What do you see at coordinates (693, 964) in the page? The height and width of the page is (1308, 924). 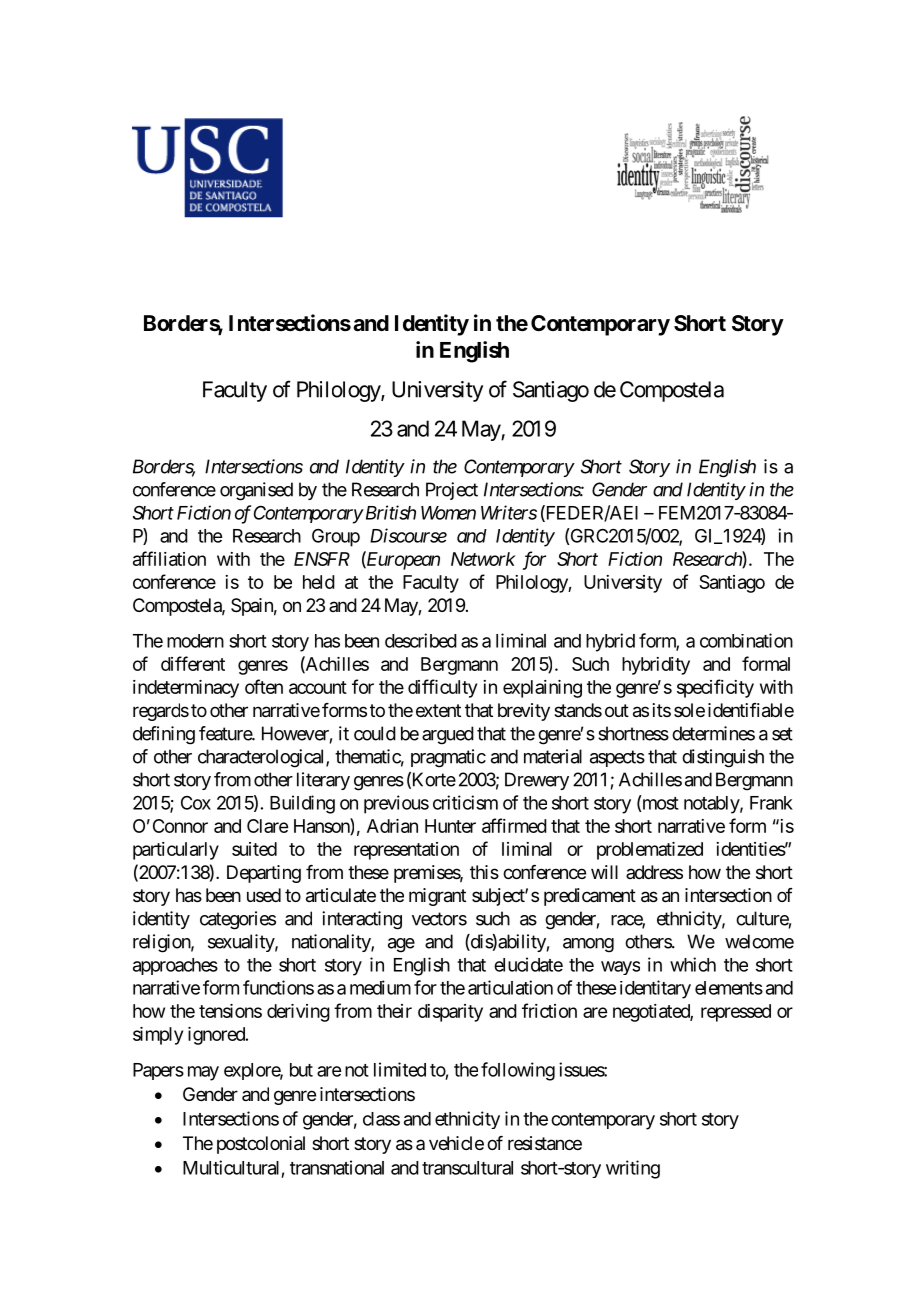 I see `which` at bounding box center [693, 964].
